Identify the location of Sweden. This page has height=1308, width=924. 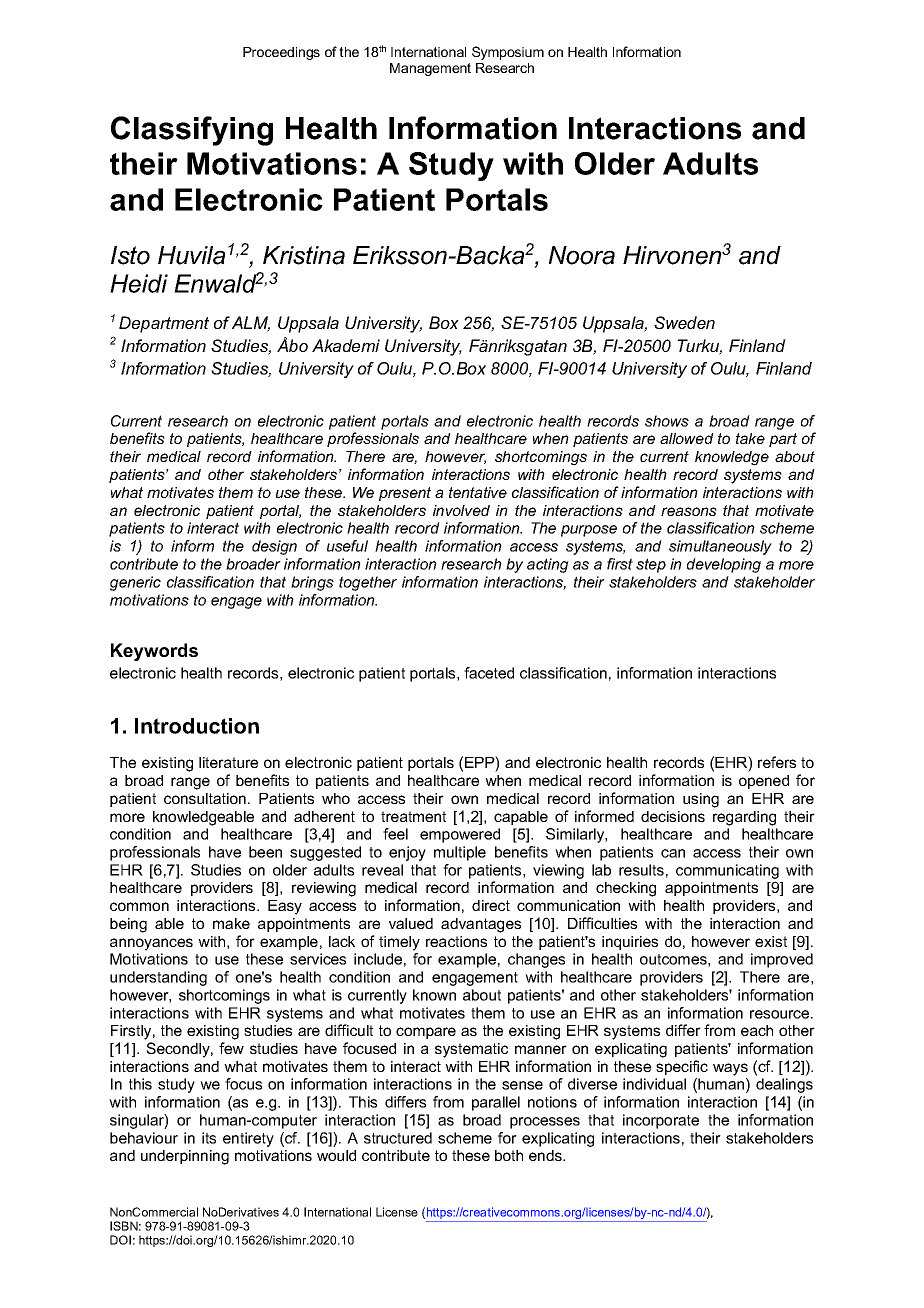
(684, 322).
